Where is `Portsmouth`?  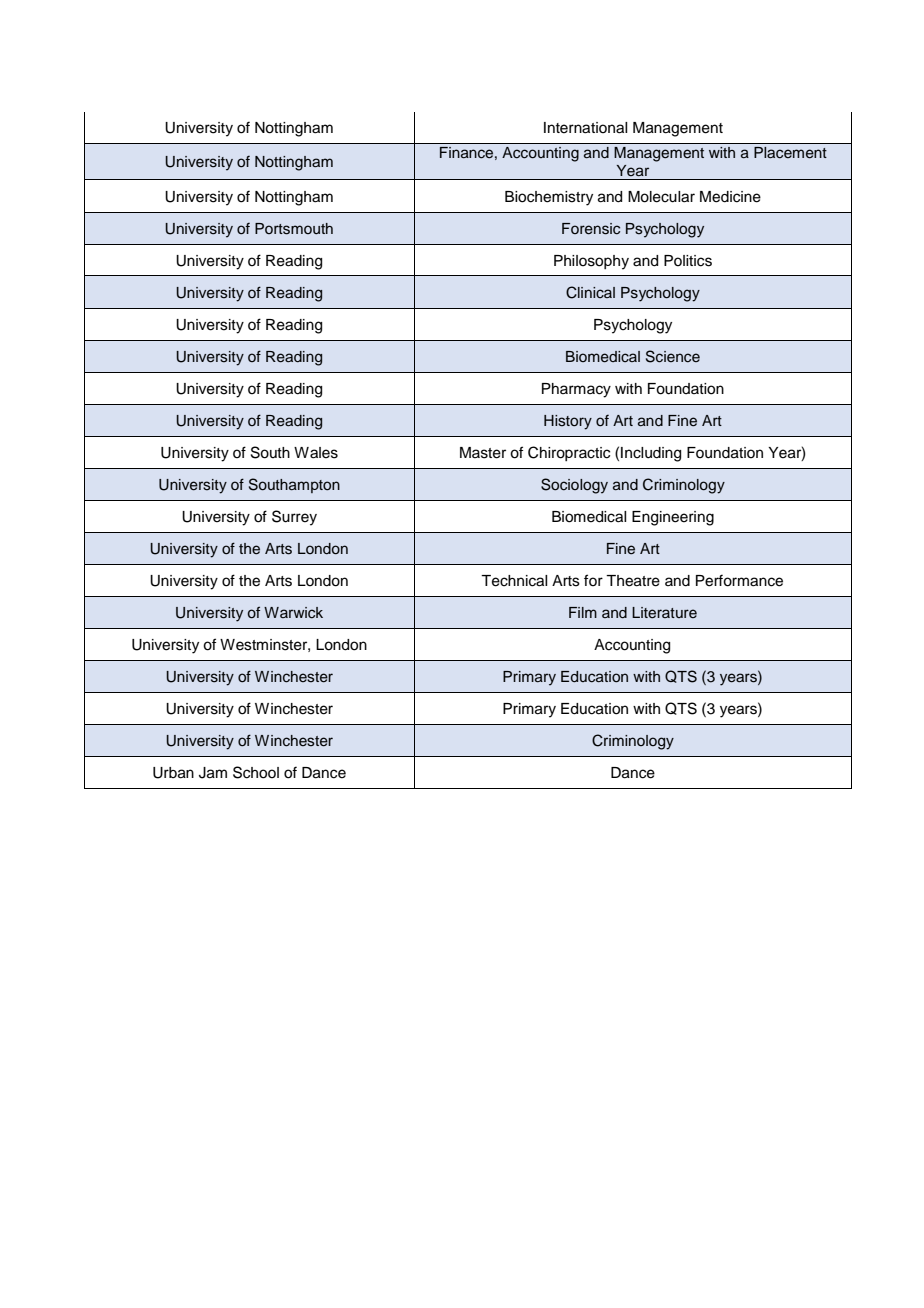 Portsmouth is located at coordinates (294, 229).
